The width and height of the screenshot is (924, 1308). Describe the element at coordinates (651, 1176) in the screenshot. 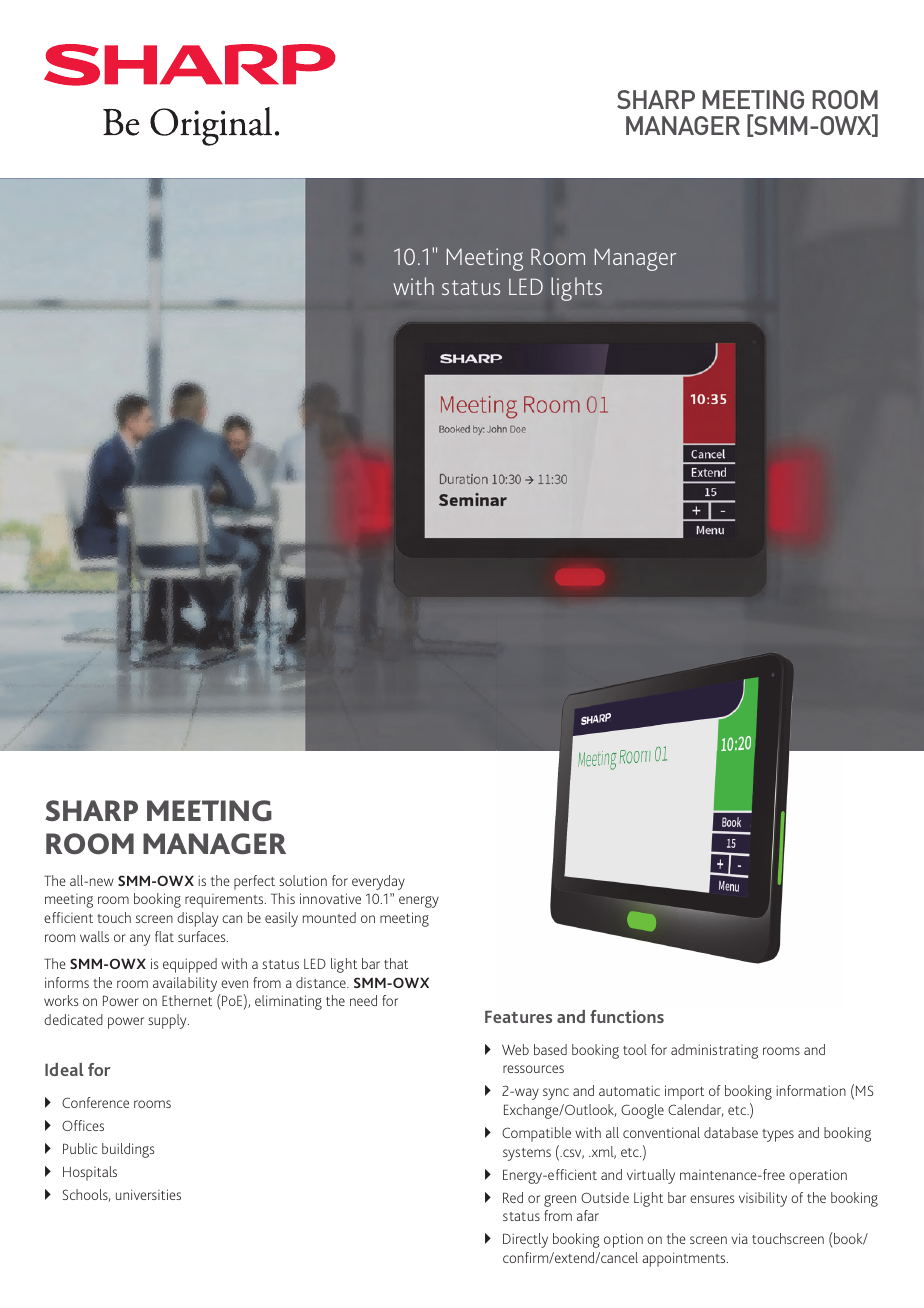

I see `virtually` at that location.
